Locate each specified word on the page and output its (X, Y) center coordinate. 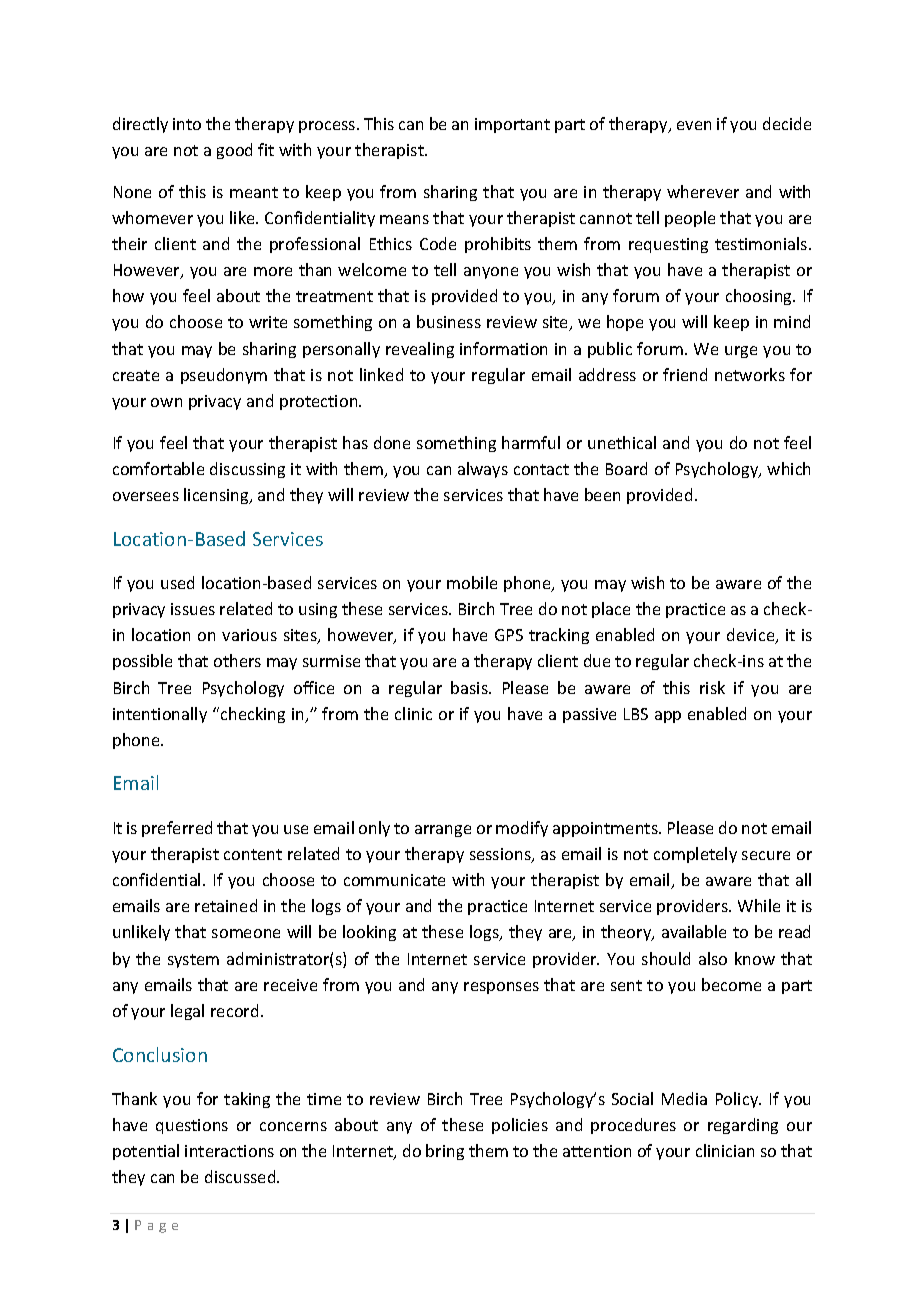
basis (470, 687)
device (752, 636)
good (234, 151)
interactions (229, 1151)
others (237, 660)
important (512, 125)
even (694, 125)
